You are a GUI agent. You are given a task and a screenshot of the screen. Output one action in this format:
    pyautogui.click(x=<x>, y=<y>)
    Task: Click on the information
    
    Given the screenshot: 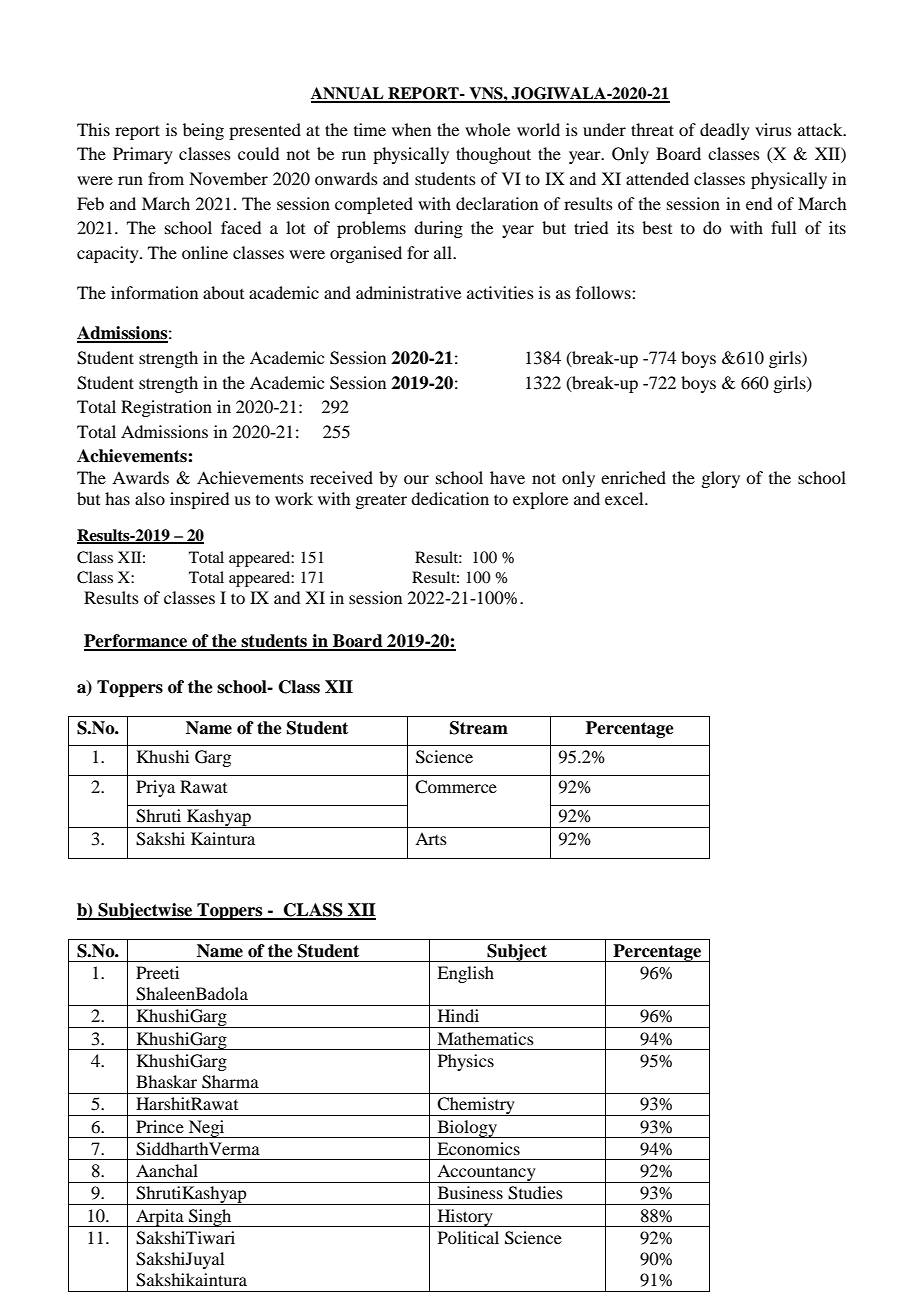 What is the action you would take?
    pyautogui.click(x=154, y=292)
